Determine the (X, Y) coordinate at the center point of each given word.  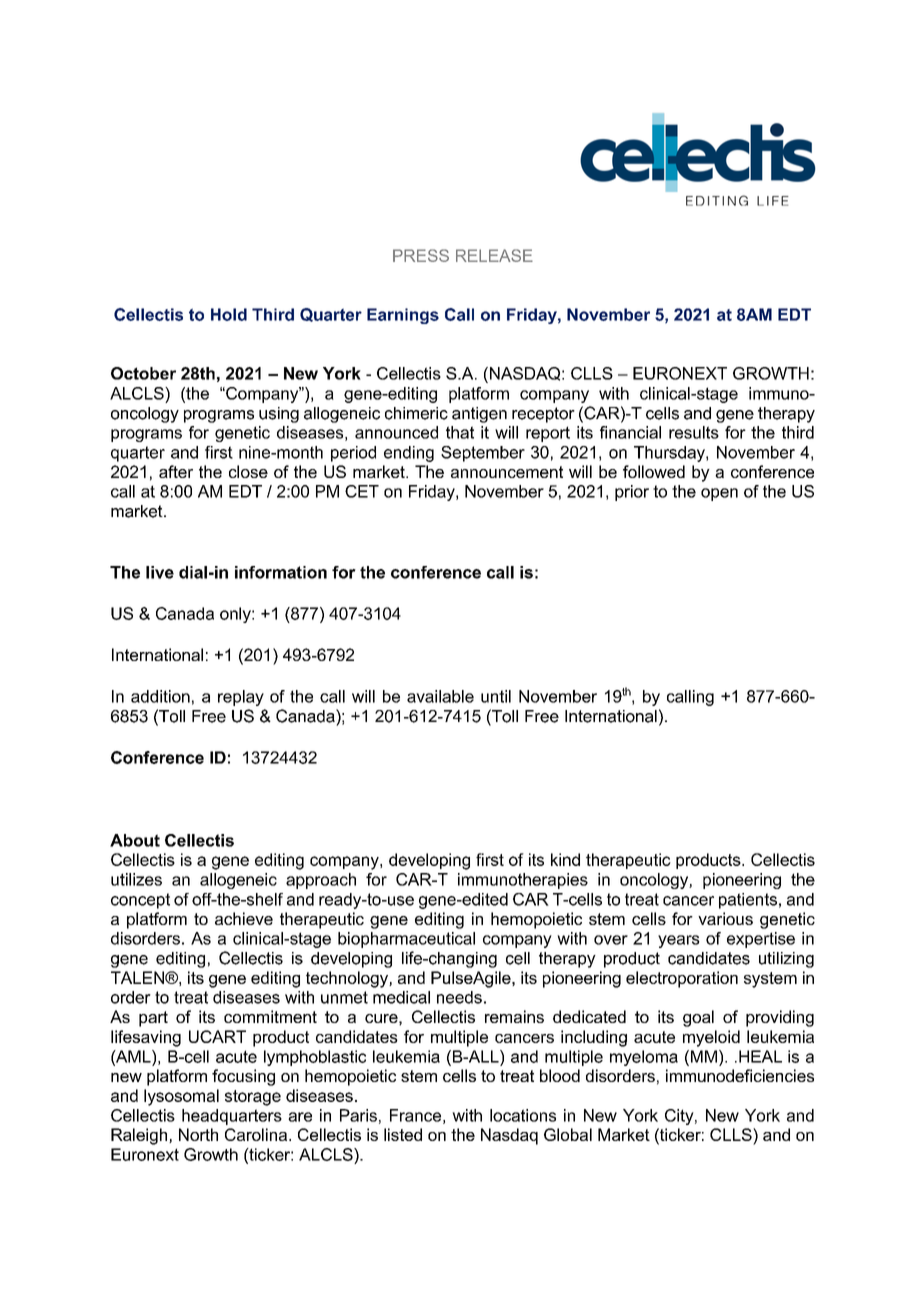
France (415, 1115)
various (725, 918)
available (440, 696)
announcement (507, 472)
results (694, 432)
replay (241, 698)
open (719, 494)
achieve (244, 918)
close (248, 471)
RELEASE (494, 255)
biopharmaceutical (406, 940)
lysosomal (181, 1097)
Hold (229, 314)
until (496, 696)
